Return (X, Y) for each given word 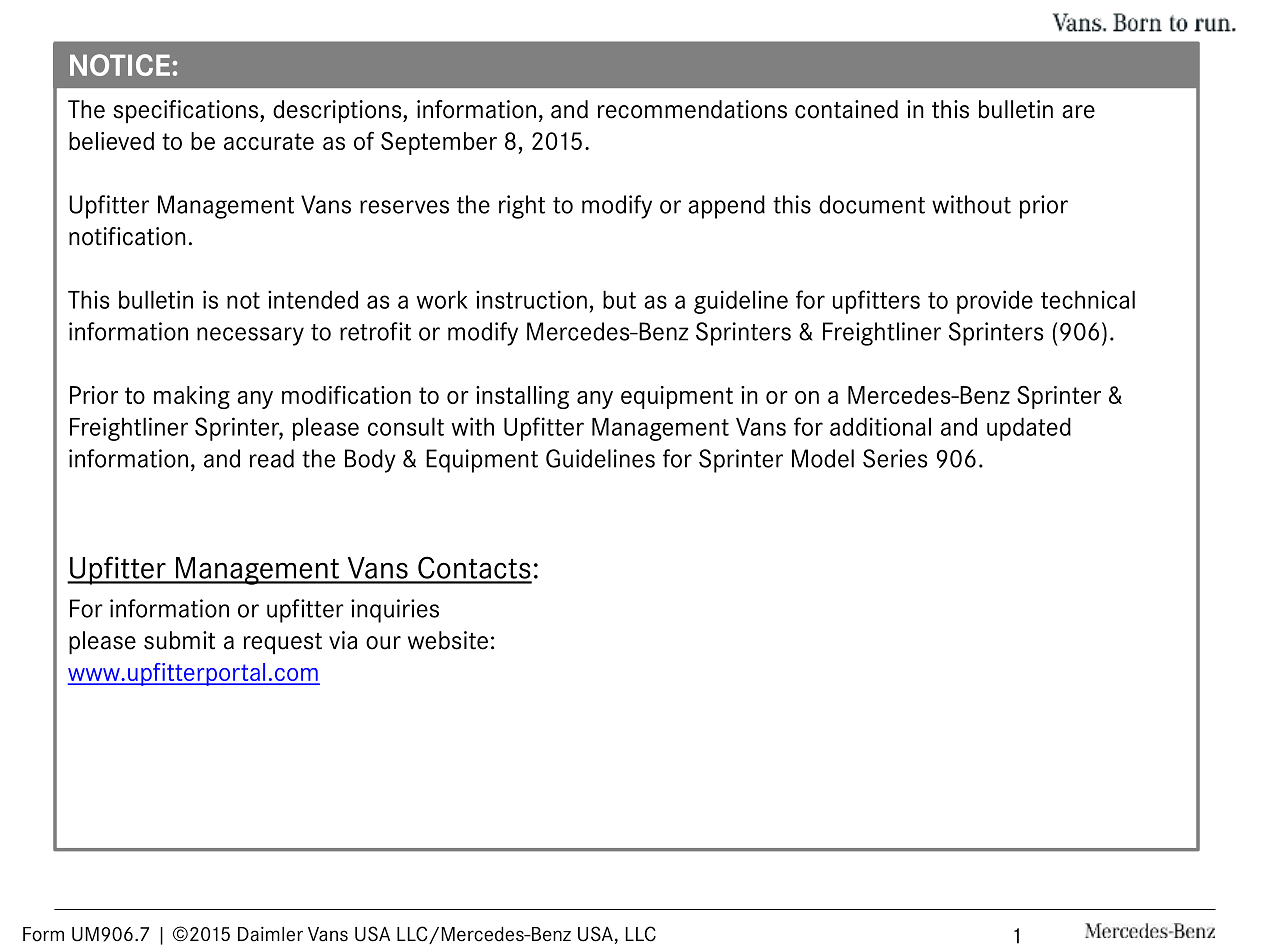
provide (995, 302)
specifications (187, 112)
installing (522, 397)
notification (127, 236)
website (448, 640)
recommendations (692, 109)
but (619, 299)
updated (1029, 429)
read (272, 458)
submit (179, 640)
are (1078, 112)
